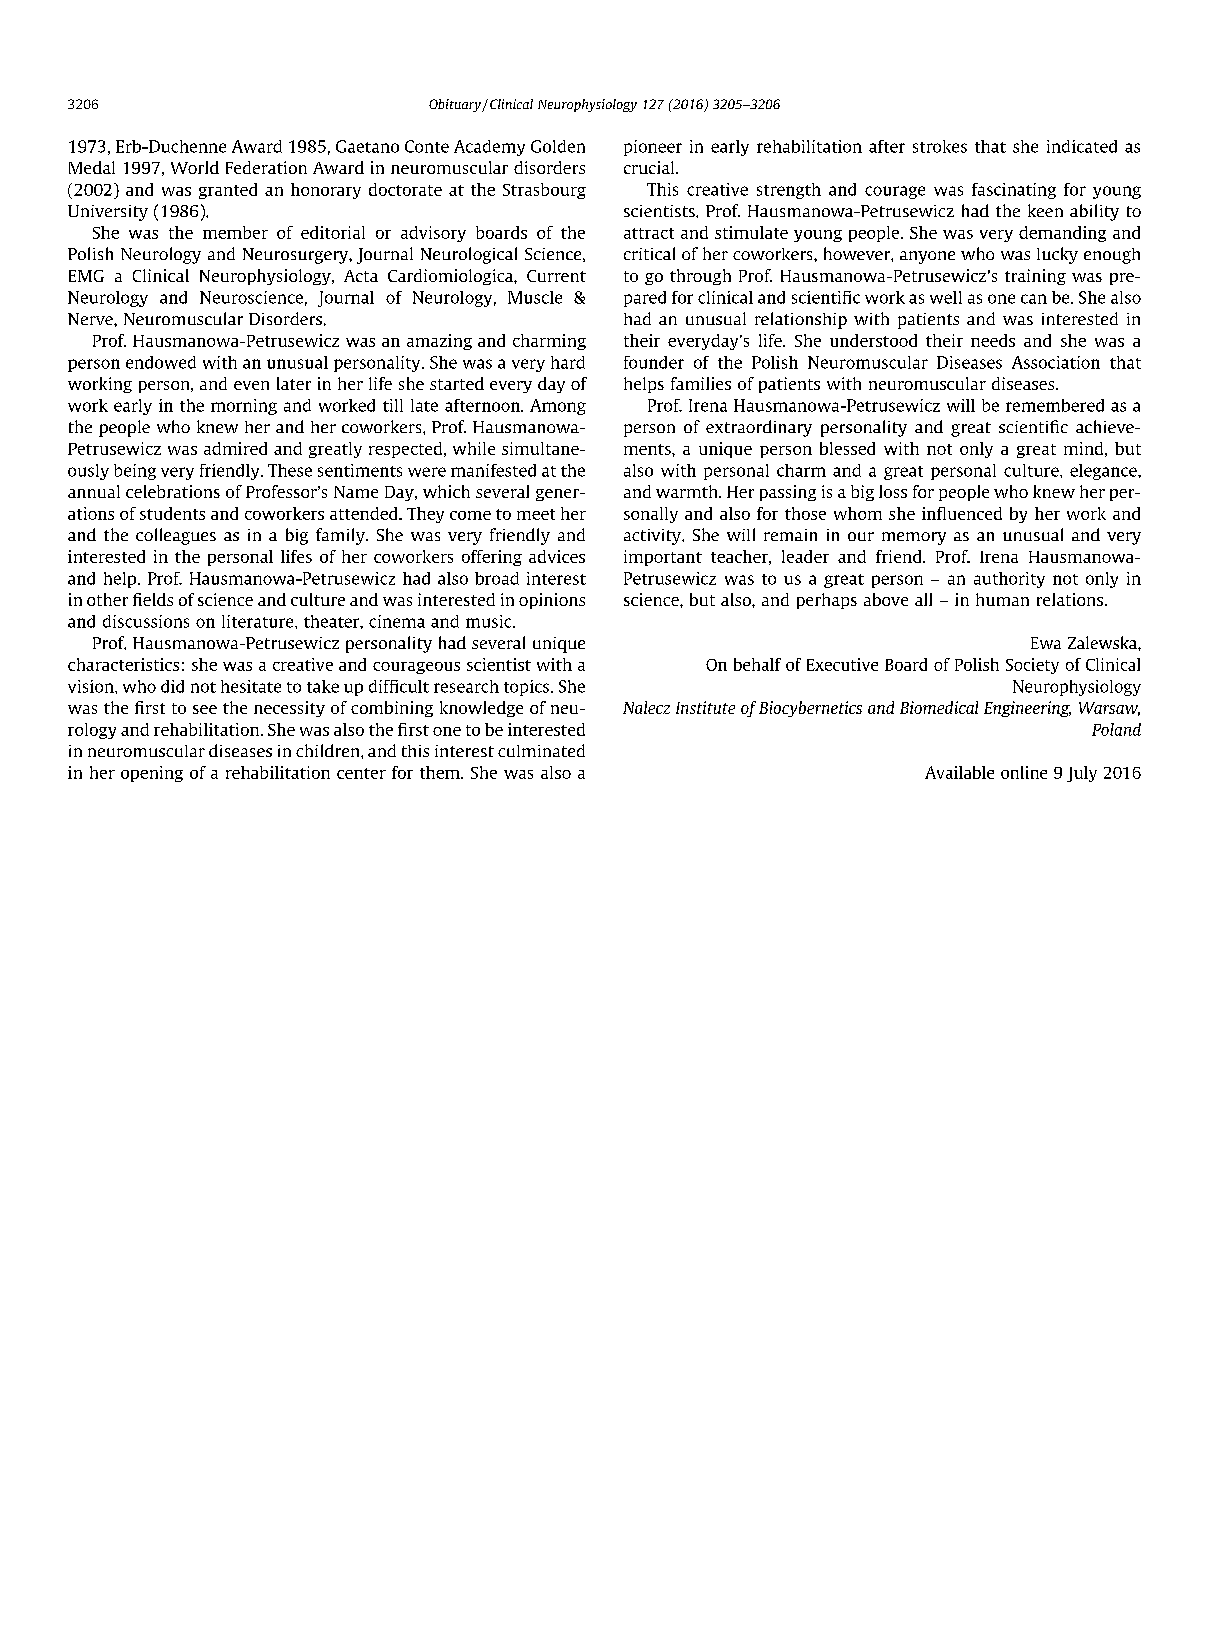  Describe the element at coordinates (558, 146) in the image. I see `Golden` at that location.
